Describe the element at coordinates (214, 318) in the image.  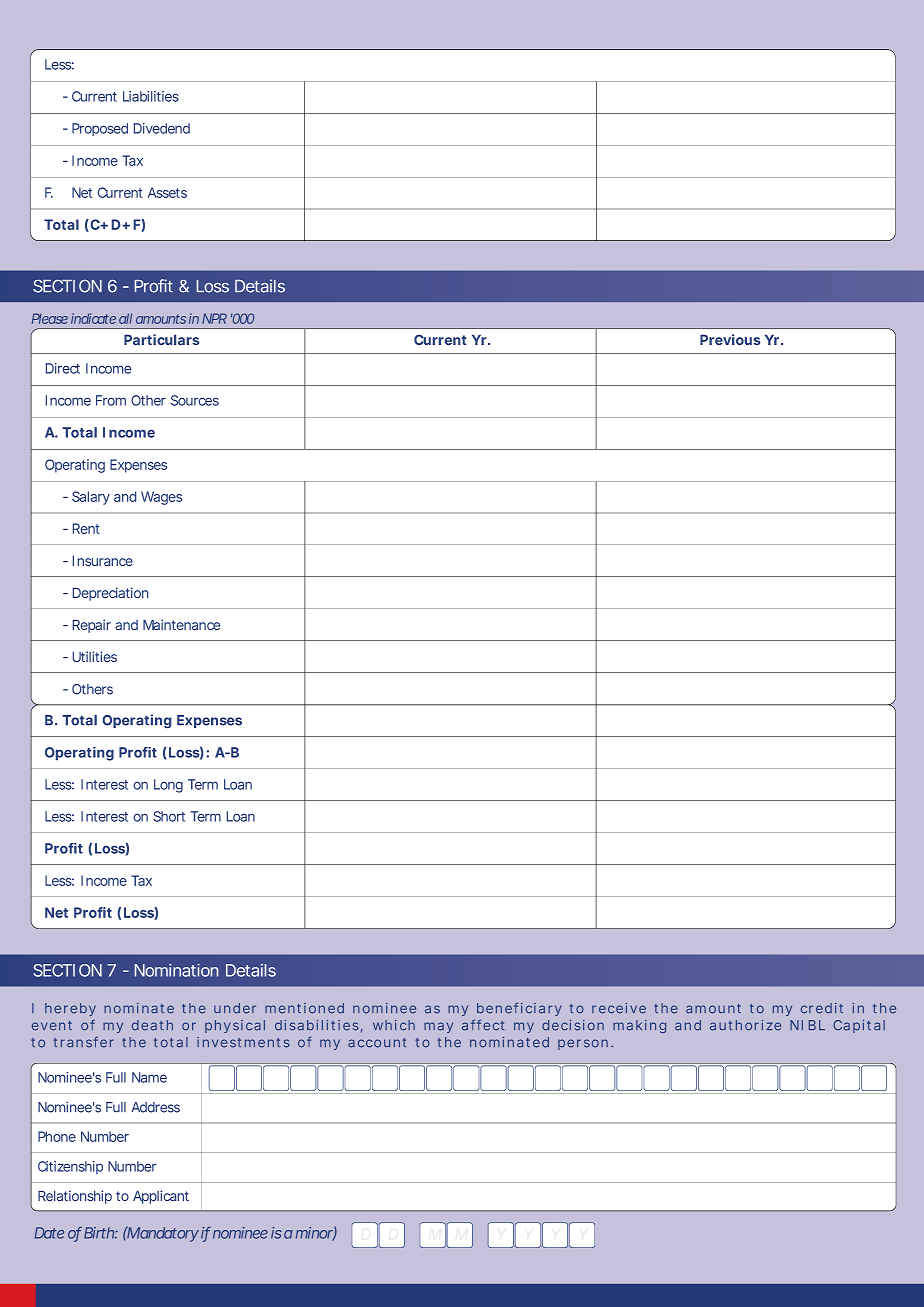
I see `NPR` at that location.
